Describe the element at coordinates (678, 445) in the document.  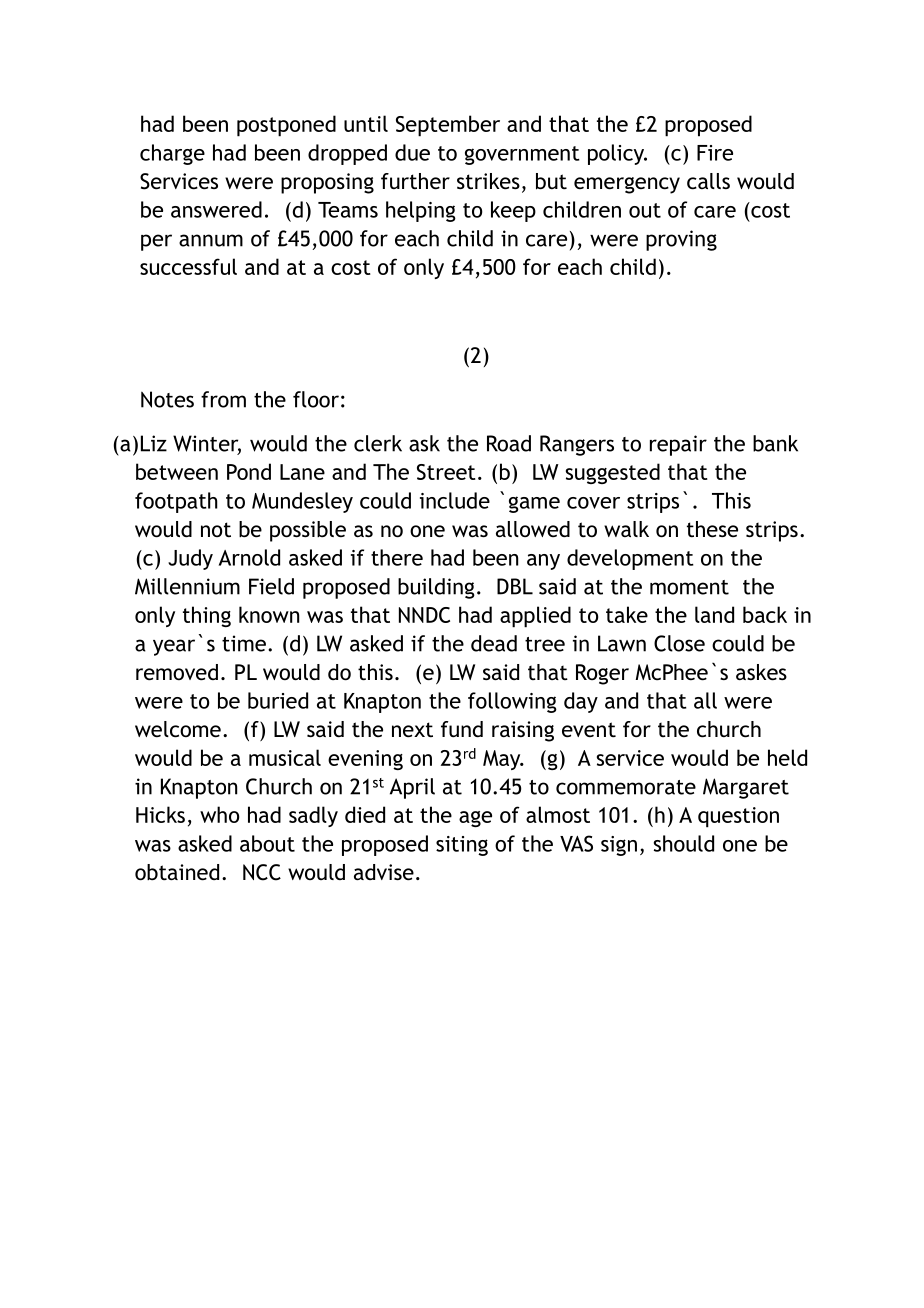
I see `repair` at that location.
